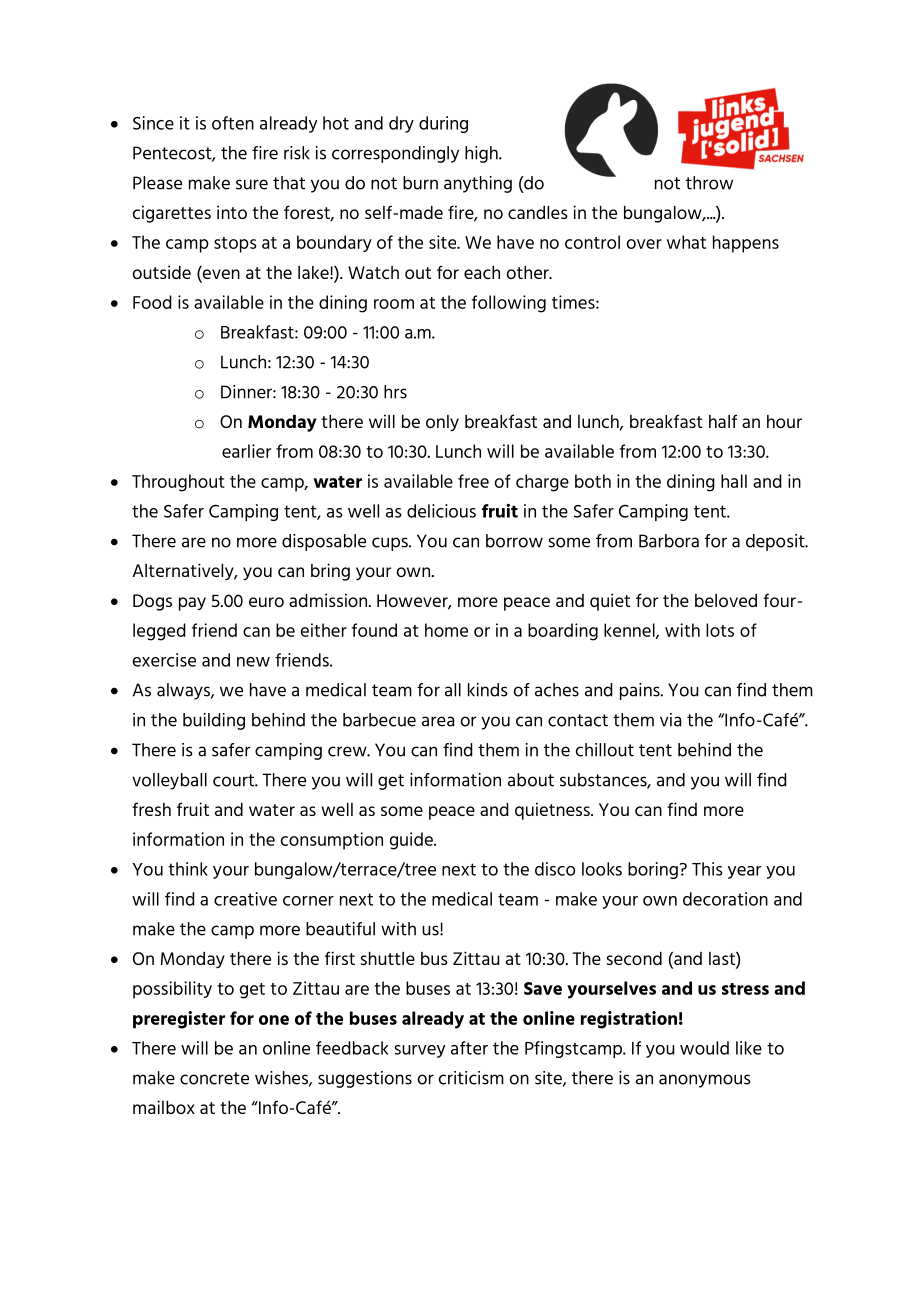  I want to click on throw, so click(709, 183).
